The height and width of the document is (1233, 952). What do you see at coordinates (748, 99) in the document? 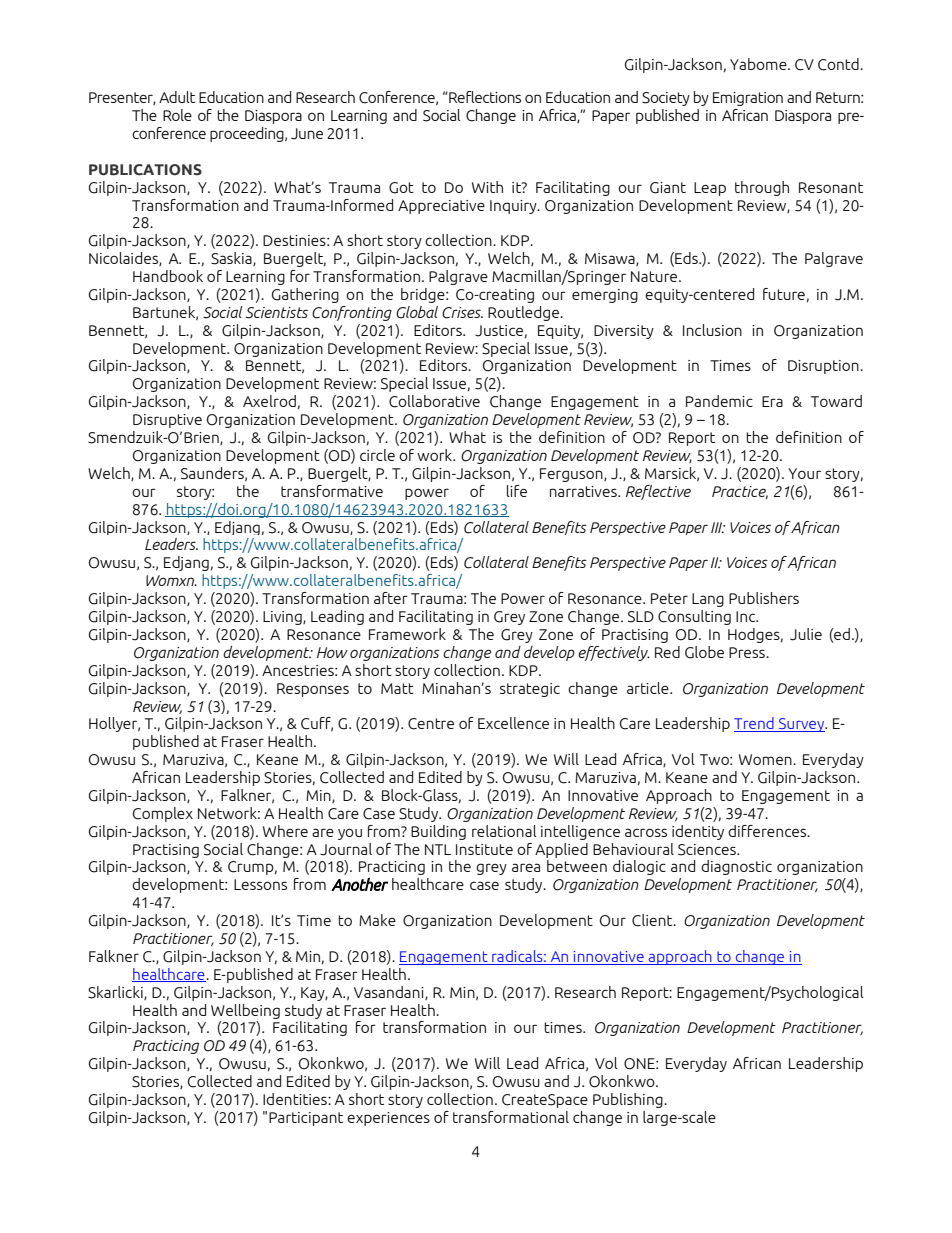
I see `Emigration` at bounding box center [748, 99].
